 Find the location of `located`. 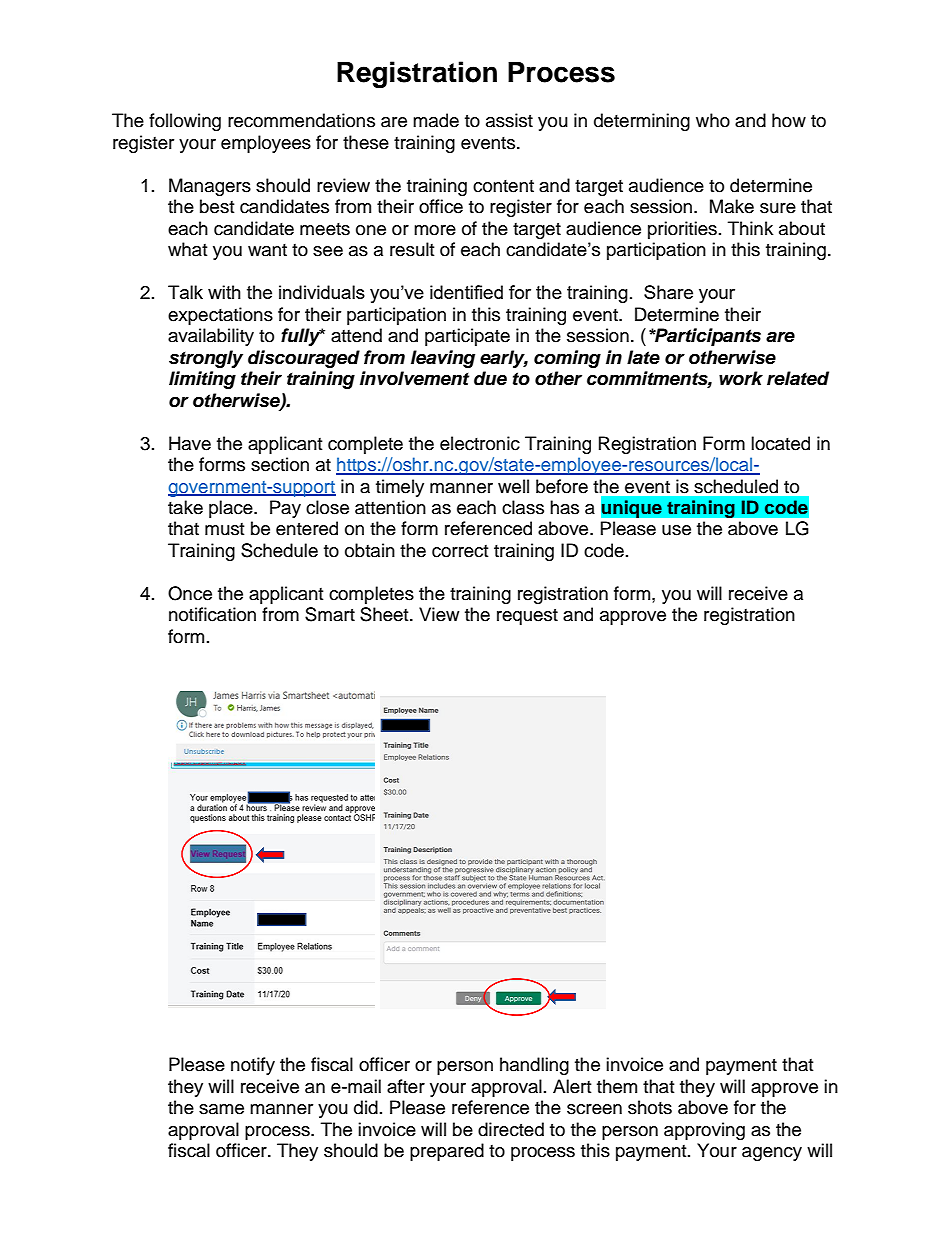

located is located at coordinates (780, 443).
